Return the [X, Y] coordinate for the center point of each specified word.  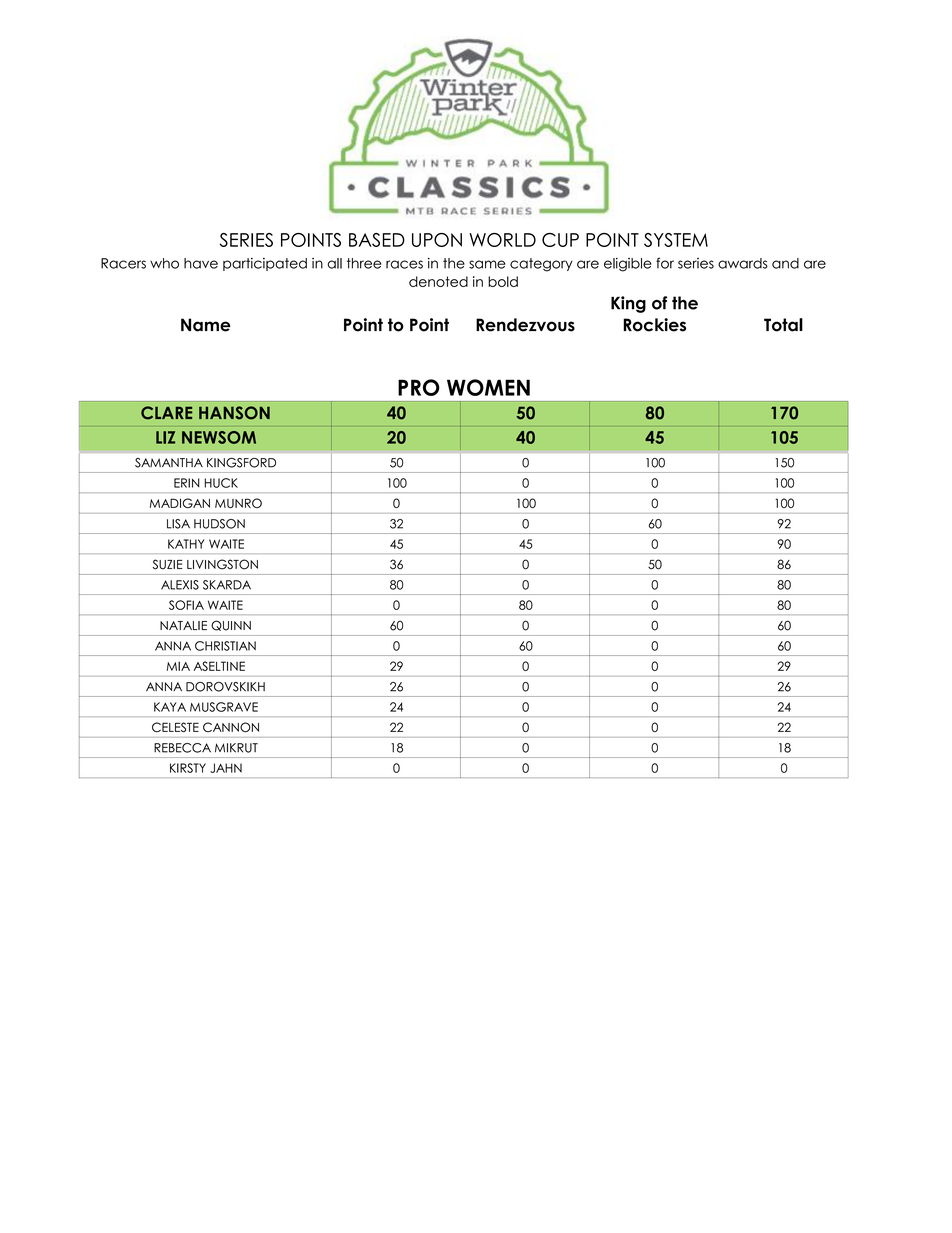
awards [743, 263]
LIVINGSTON [222, 564]
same [487, 264]
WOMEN [488, 387]
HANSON [234, 413]
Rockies [654, 325]
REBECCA [182, 748]
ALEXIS [180, 585]
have [201, 263]
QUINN [231, 625]
